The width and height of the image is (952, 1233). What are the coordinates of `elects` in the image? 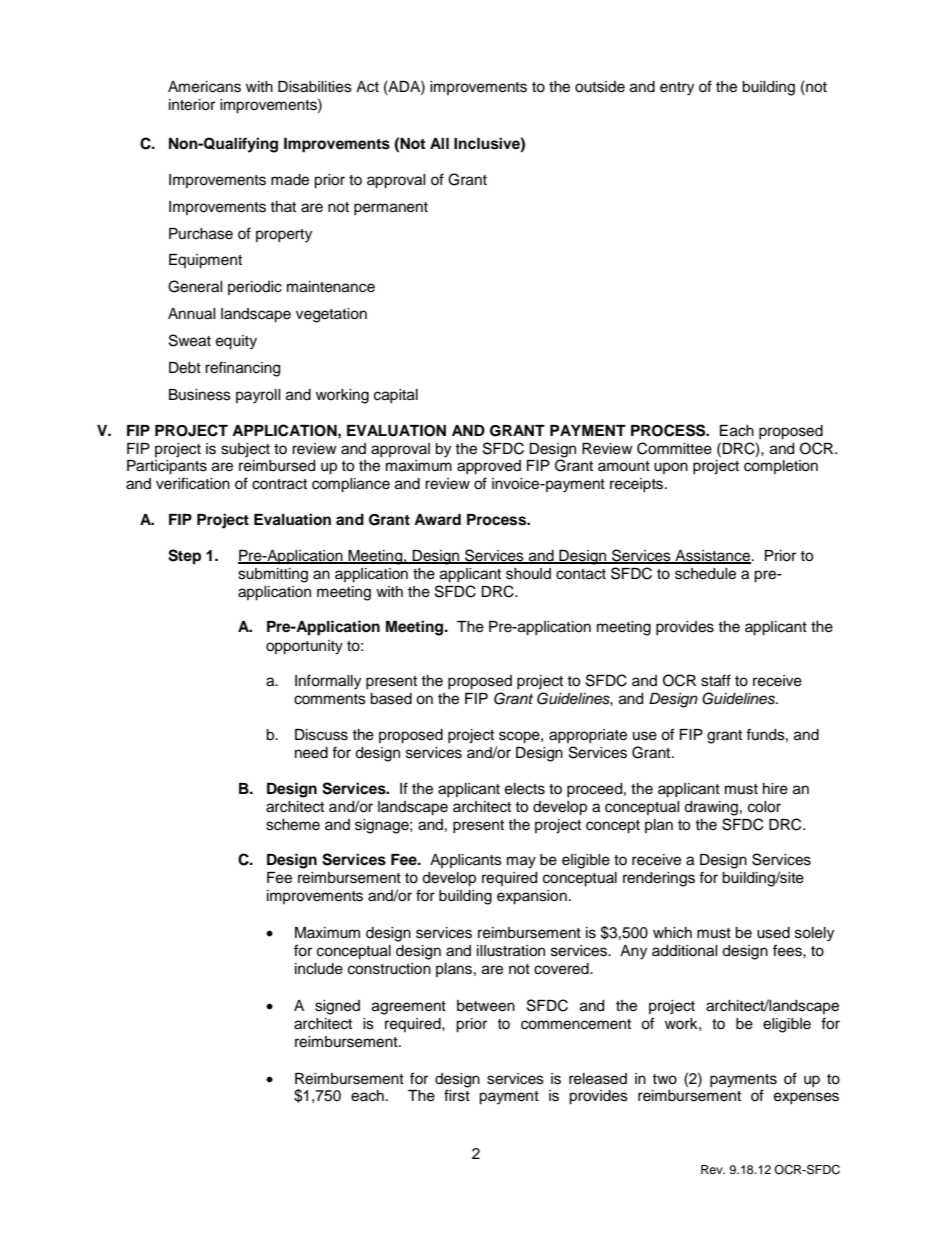 It's located at (525, 789).
